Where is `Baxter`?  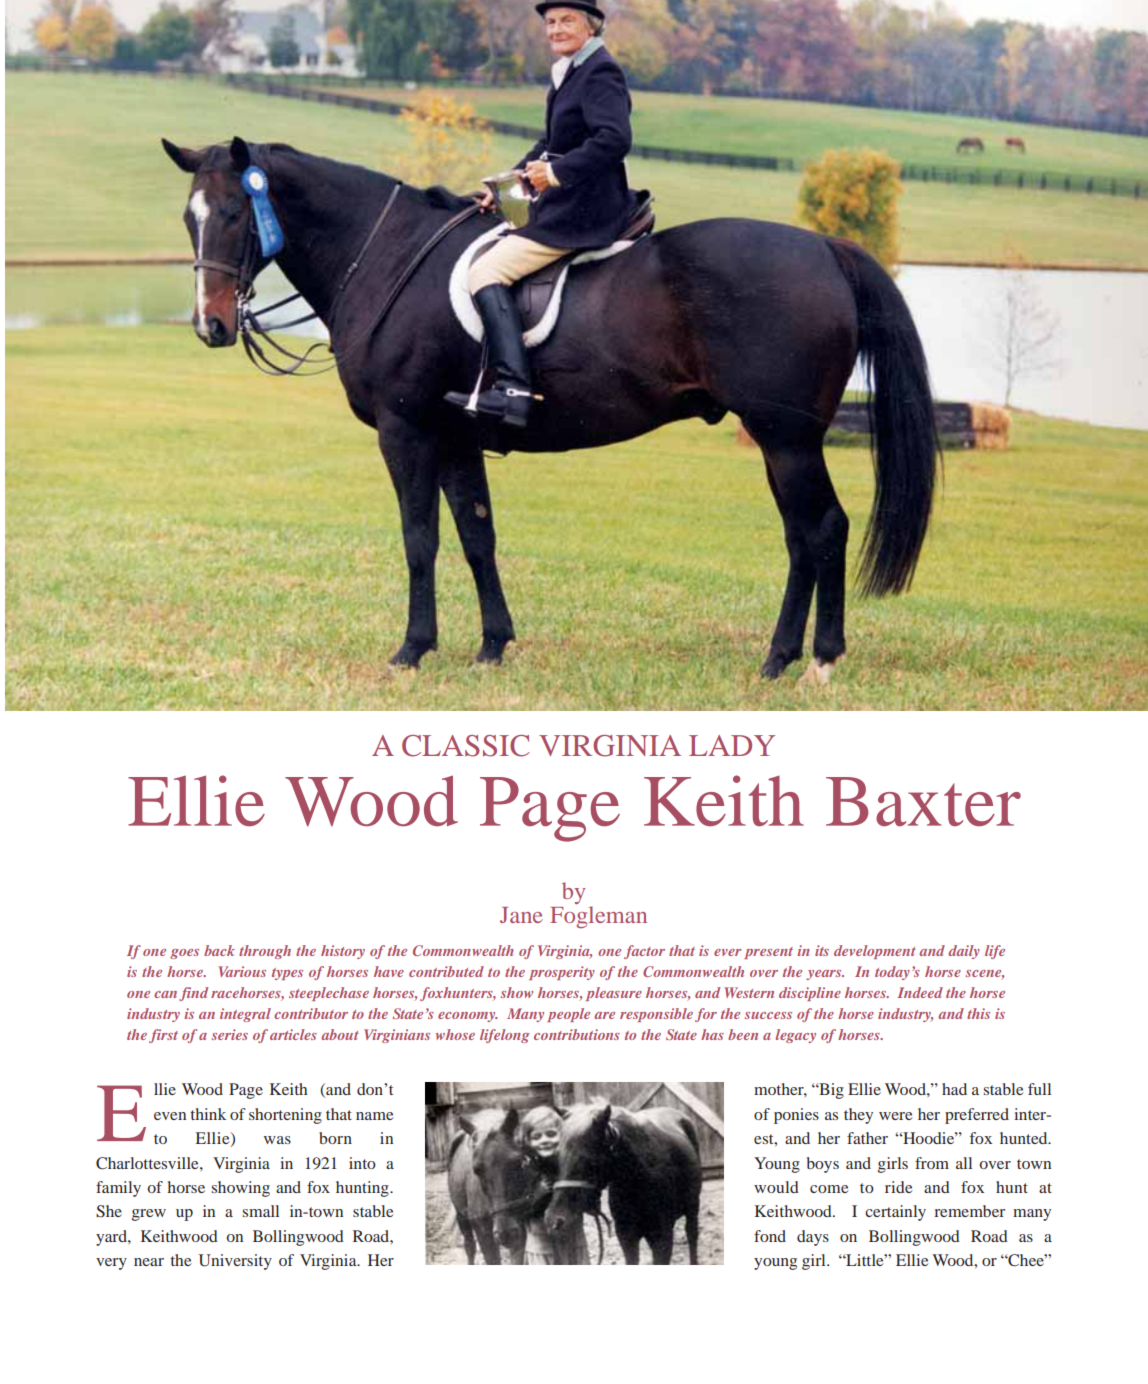
Baxter is located at coordinates (923, 801).
